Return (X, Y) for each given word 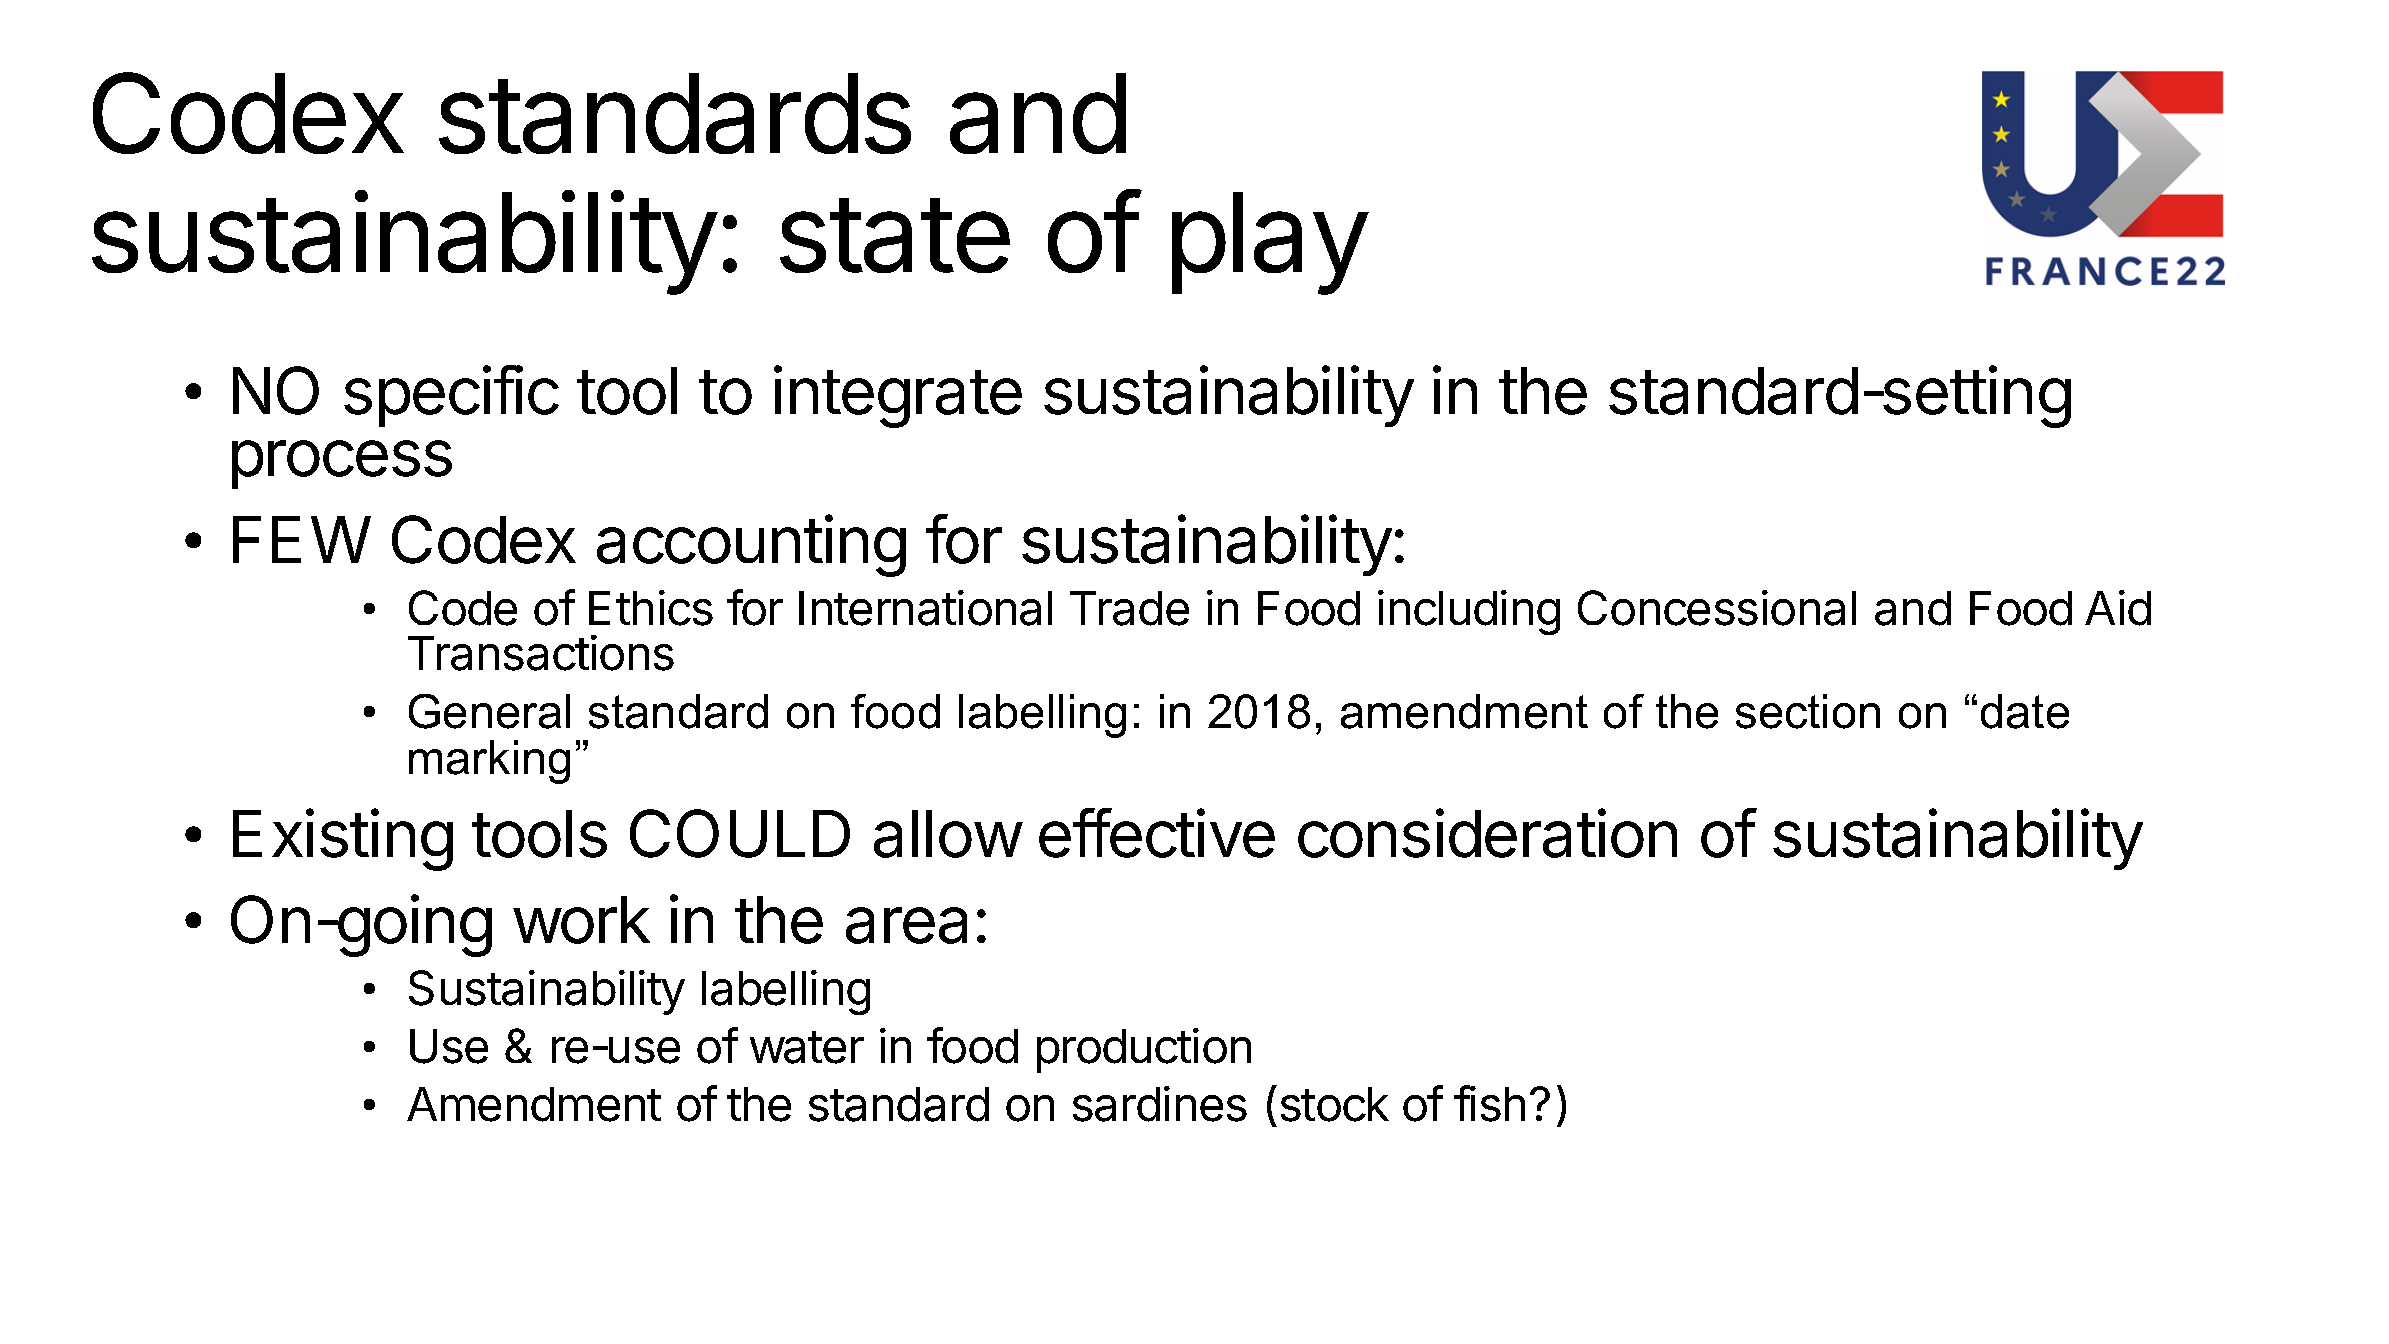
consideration (1487, 833)
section (1808, 711)
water (807, 1047)
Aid (2118, 608)
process (342, 464)
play (1269, 243)
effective (1157, 833)
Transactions (541, 653)
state (895, 235)
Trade (1129, 608)
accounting (751, 545)
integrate (898, 396)
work (581, 920)
